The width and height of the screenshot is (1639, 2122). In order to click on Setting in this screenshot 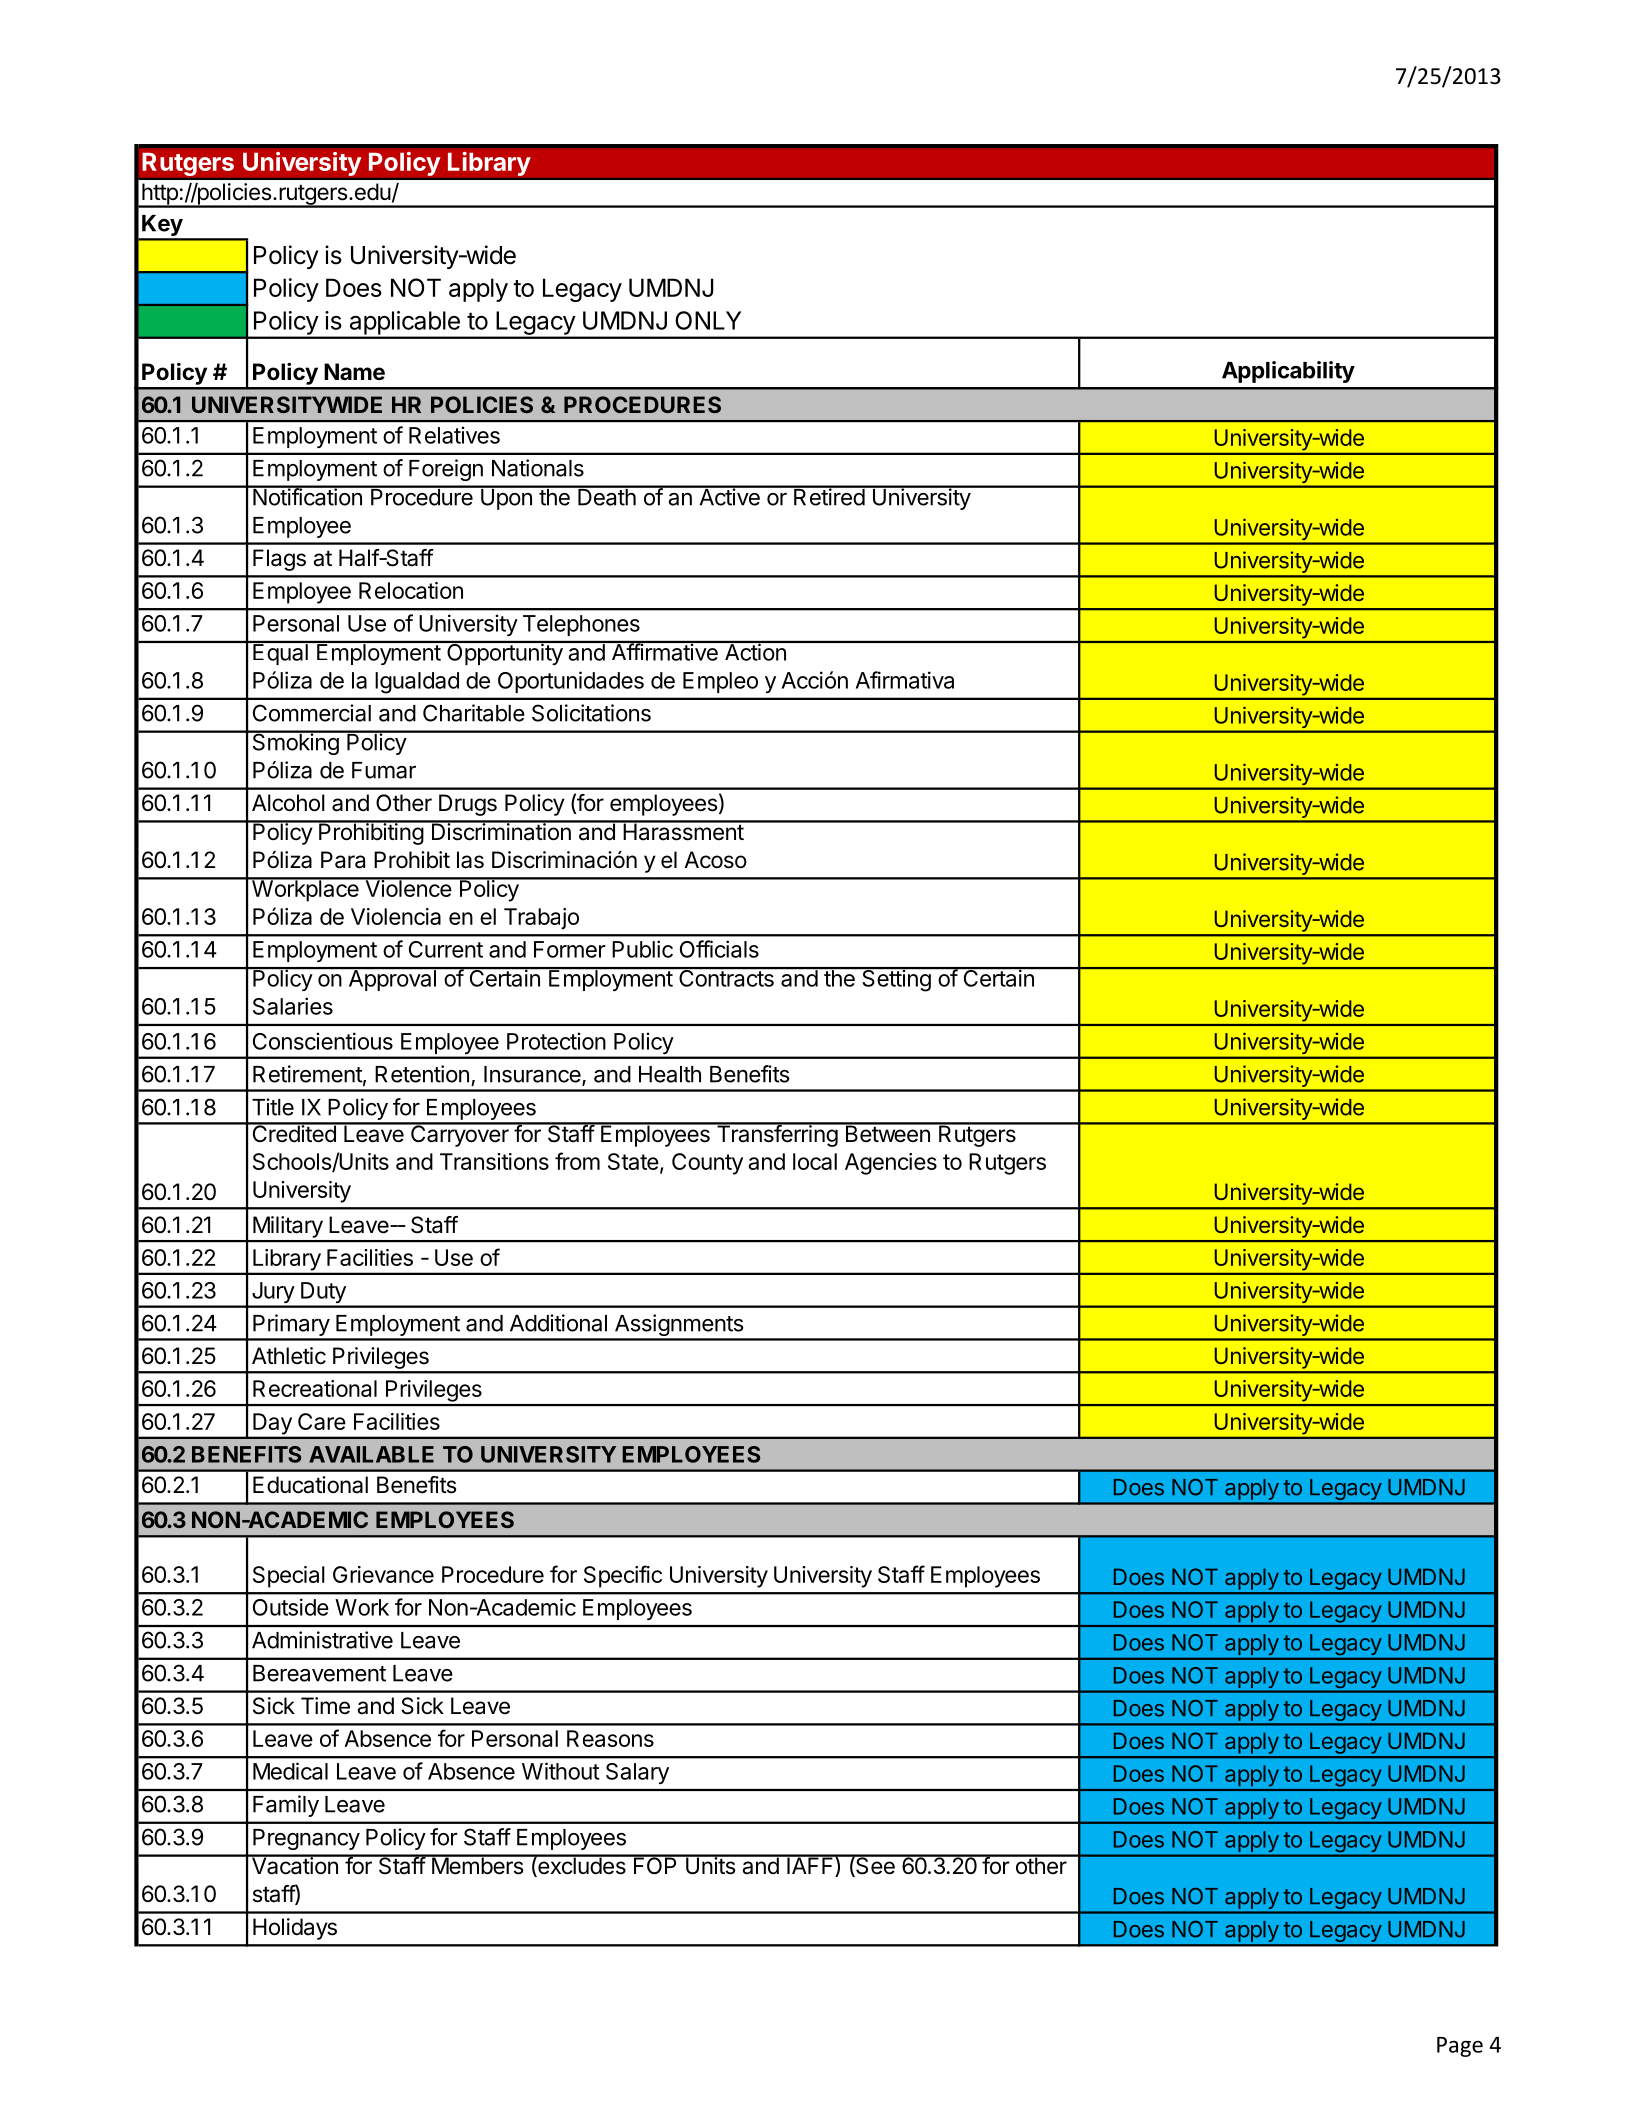, I will do `click(896, 979)`.
